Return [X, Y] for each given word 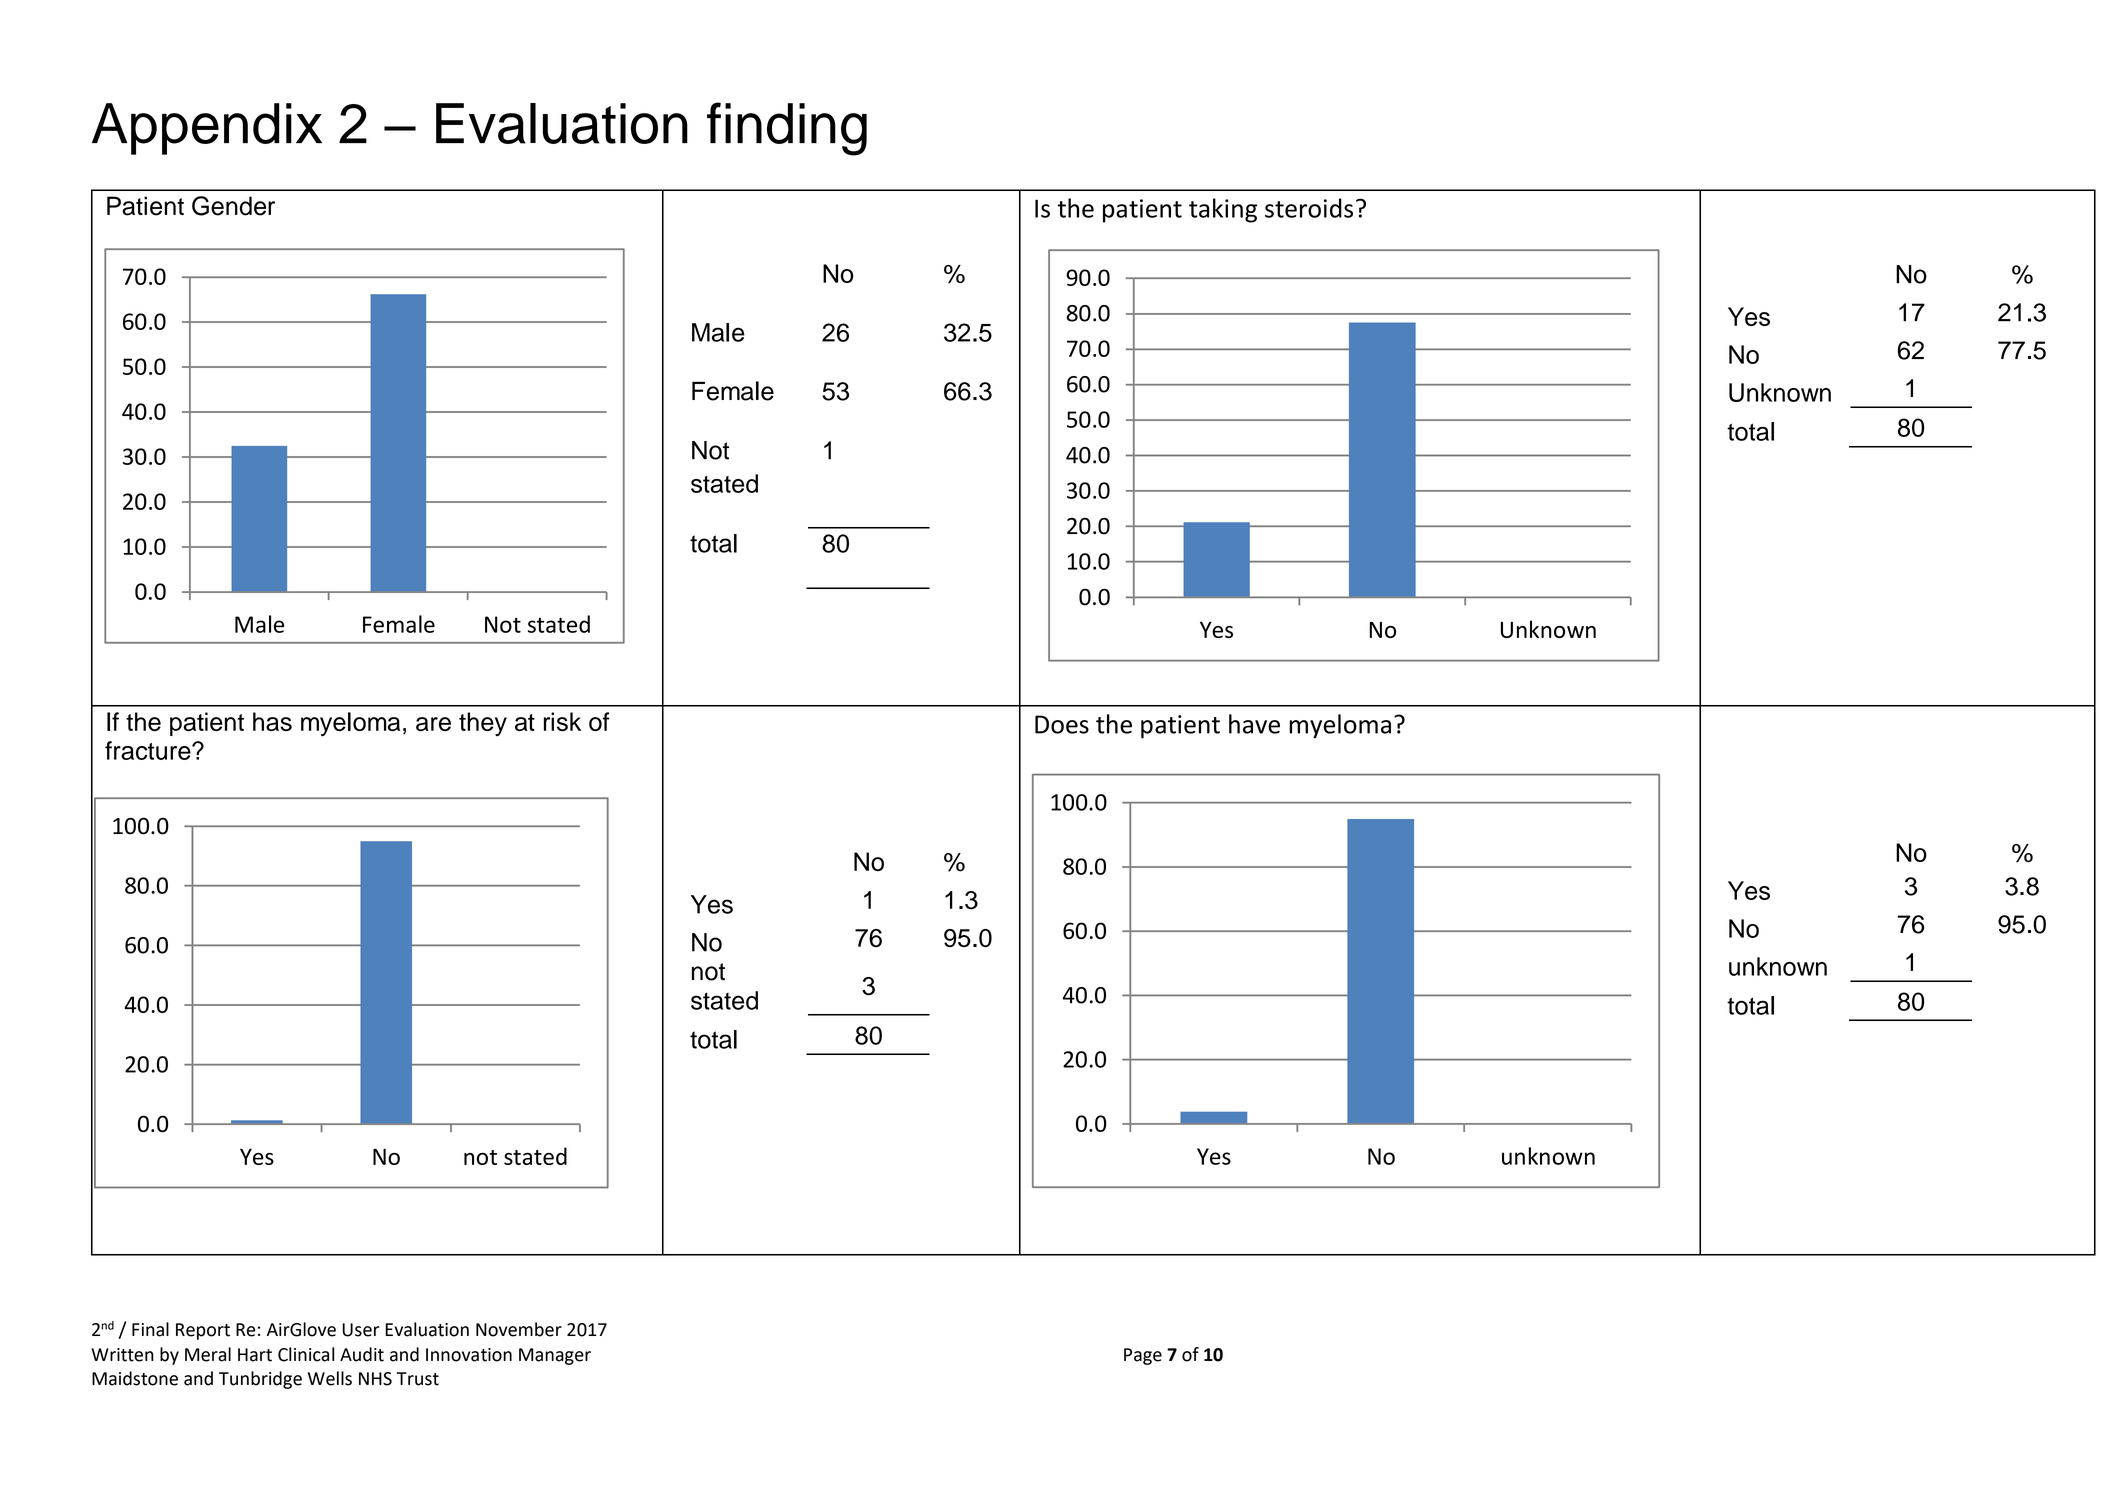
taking [1223, 210]
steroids [1309, 208]
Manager [555, 1356]
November [519, 1329]
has [272, 721]
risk [562, 721]
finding [787, 129]
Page [1143, 1356]
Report [203, 1331]
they [483, 724]
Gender [233, 206]
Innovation [469, 1355]
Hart [255, 1355]
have [1254, 724]
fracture [149, 750]
